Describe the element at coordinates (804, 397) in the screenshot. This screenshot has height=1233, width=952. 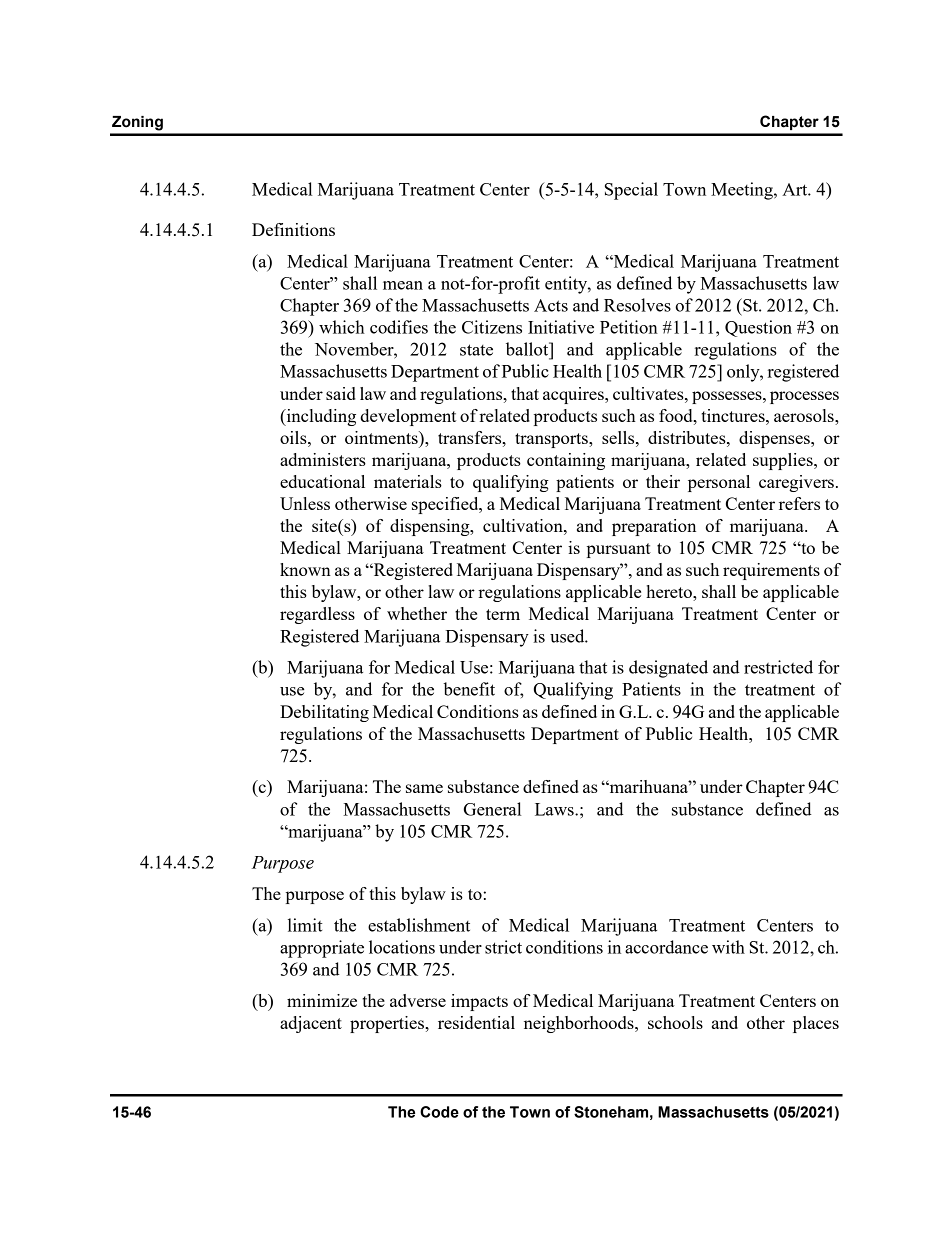
I see `processes` at that location.
